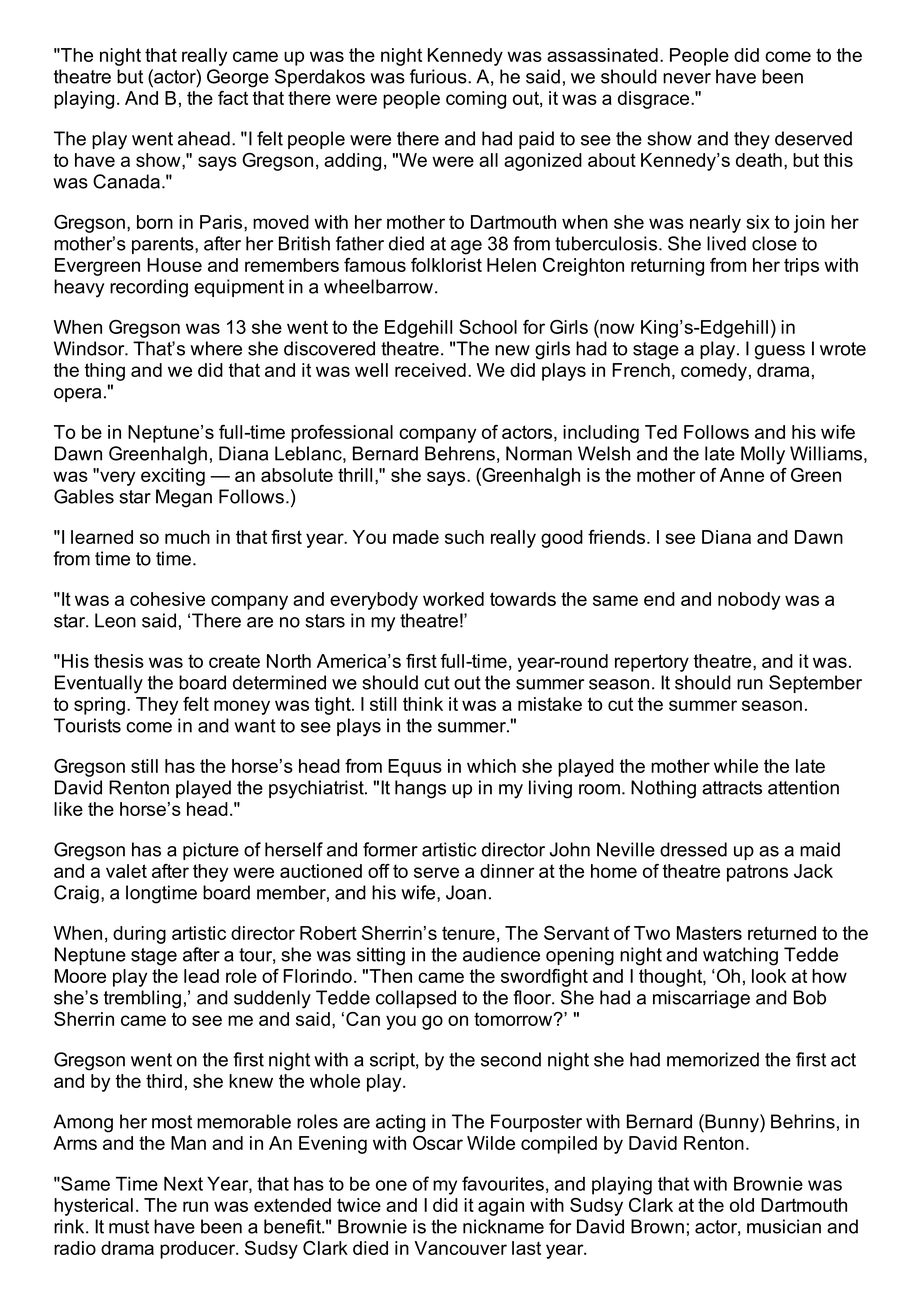  Describe the element at coordinates (119, 661) in the document. I see `thesis` at that location.
